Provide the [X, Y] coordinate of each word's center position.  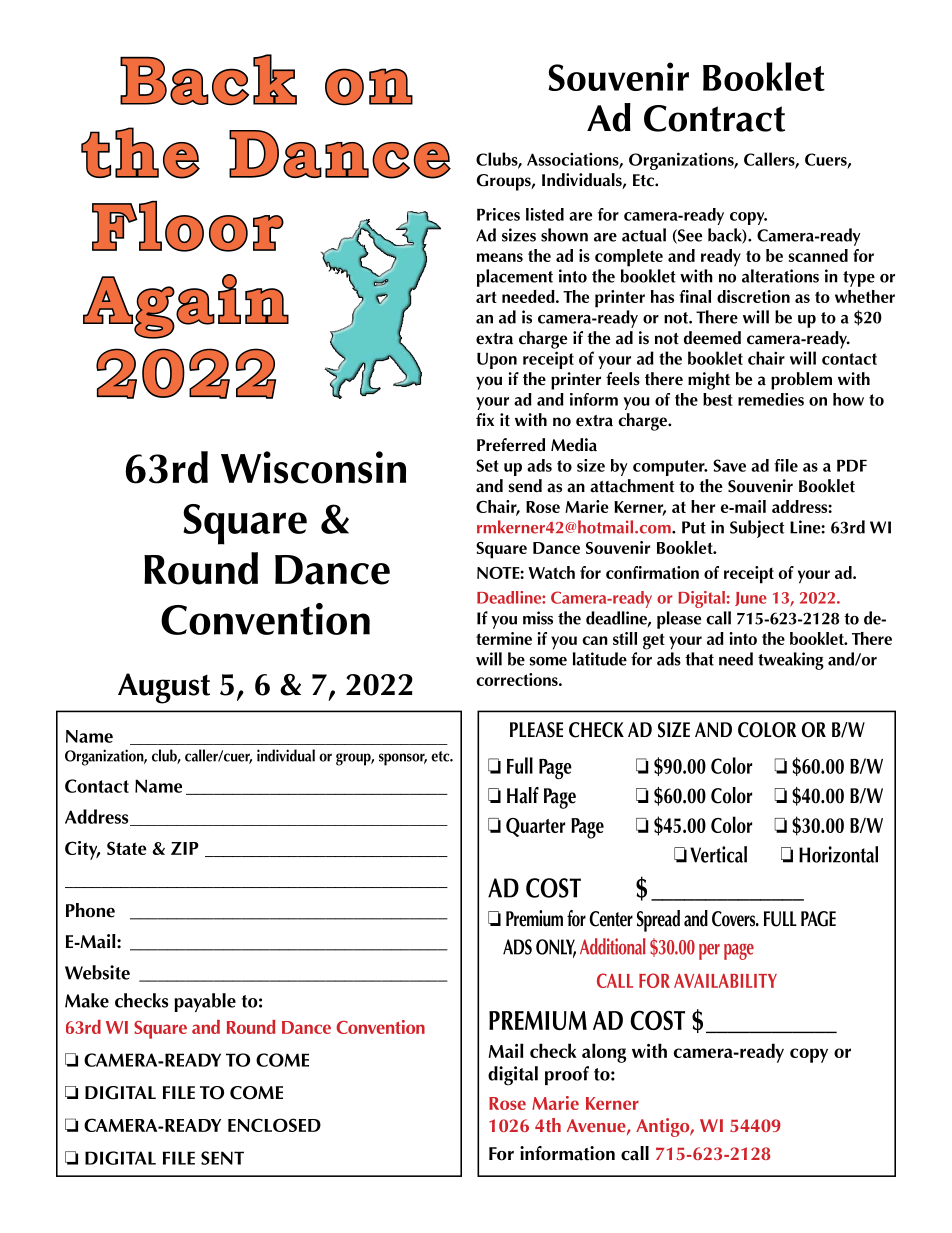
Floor [188, 226]
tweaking [791, 661]
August [164, 688]
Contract [714, 118]
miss [538, 618]
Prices [498, 214]
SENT [222, 1158]
